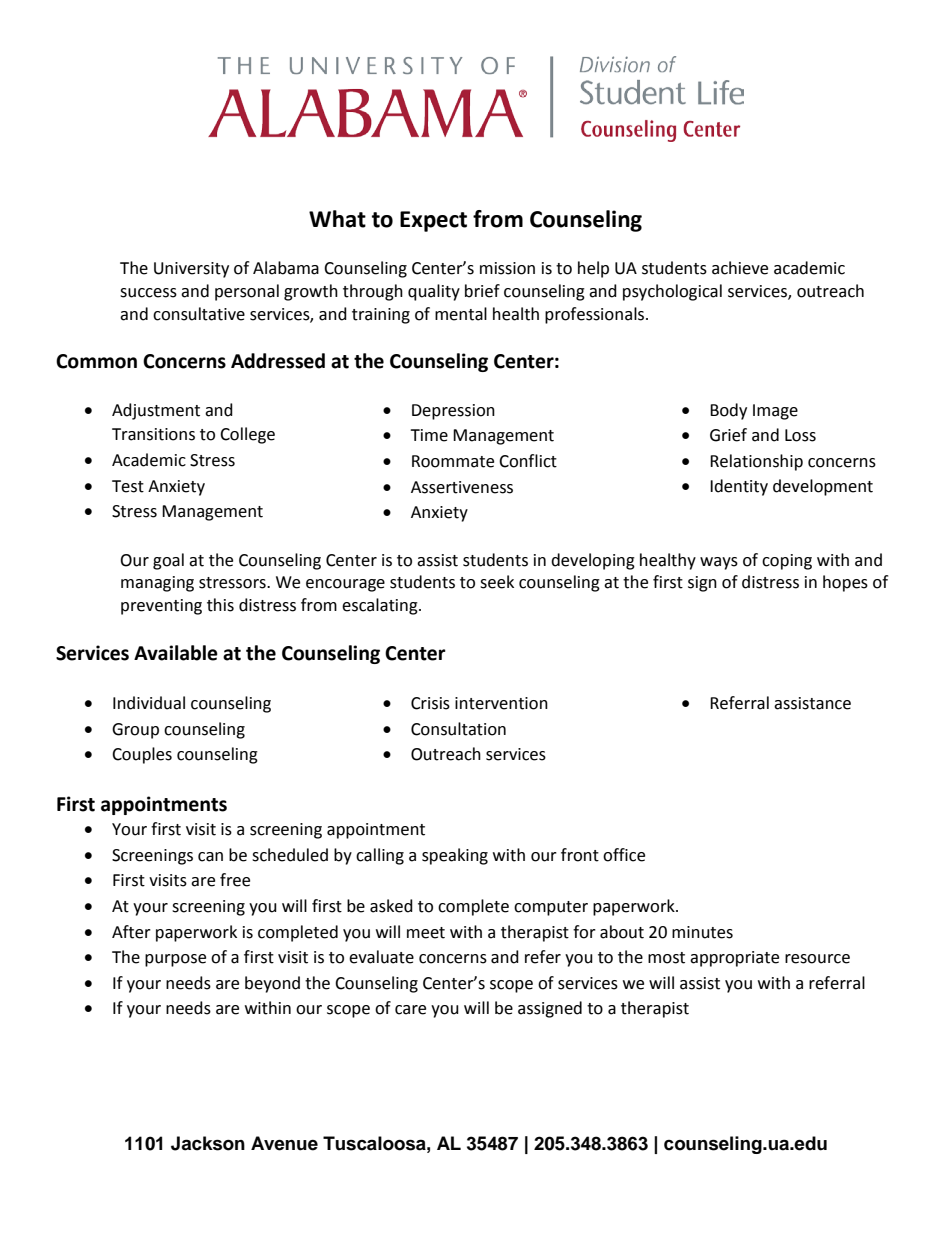 The height and width of the image is (1233, 952). I want to click on mission, so click(507, 268).
